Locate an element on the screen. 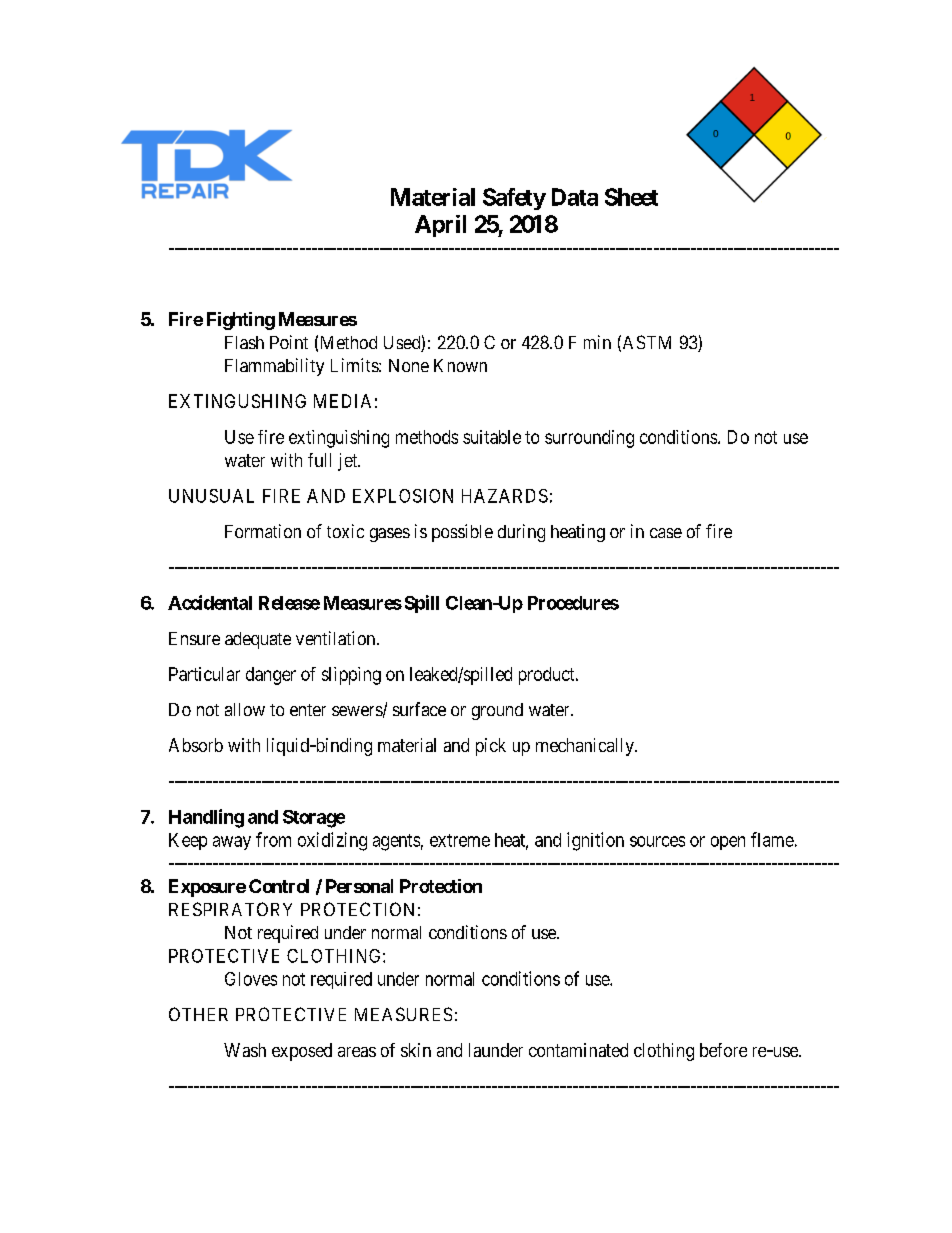  adequate is located at coordinates (258, 640).
